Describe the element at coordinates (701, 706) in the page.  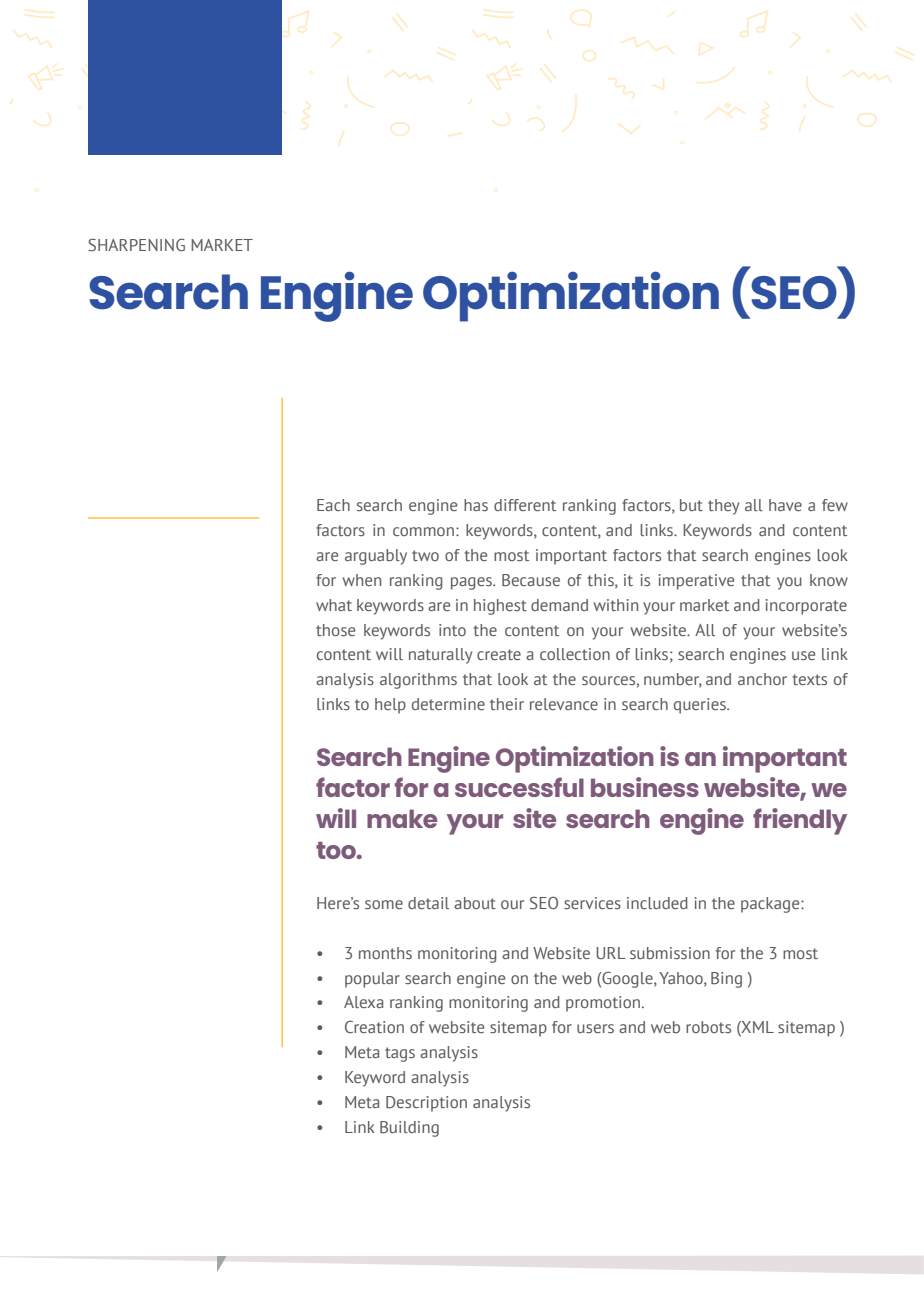
I see `queries` at that location.
